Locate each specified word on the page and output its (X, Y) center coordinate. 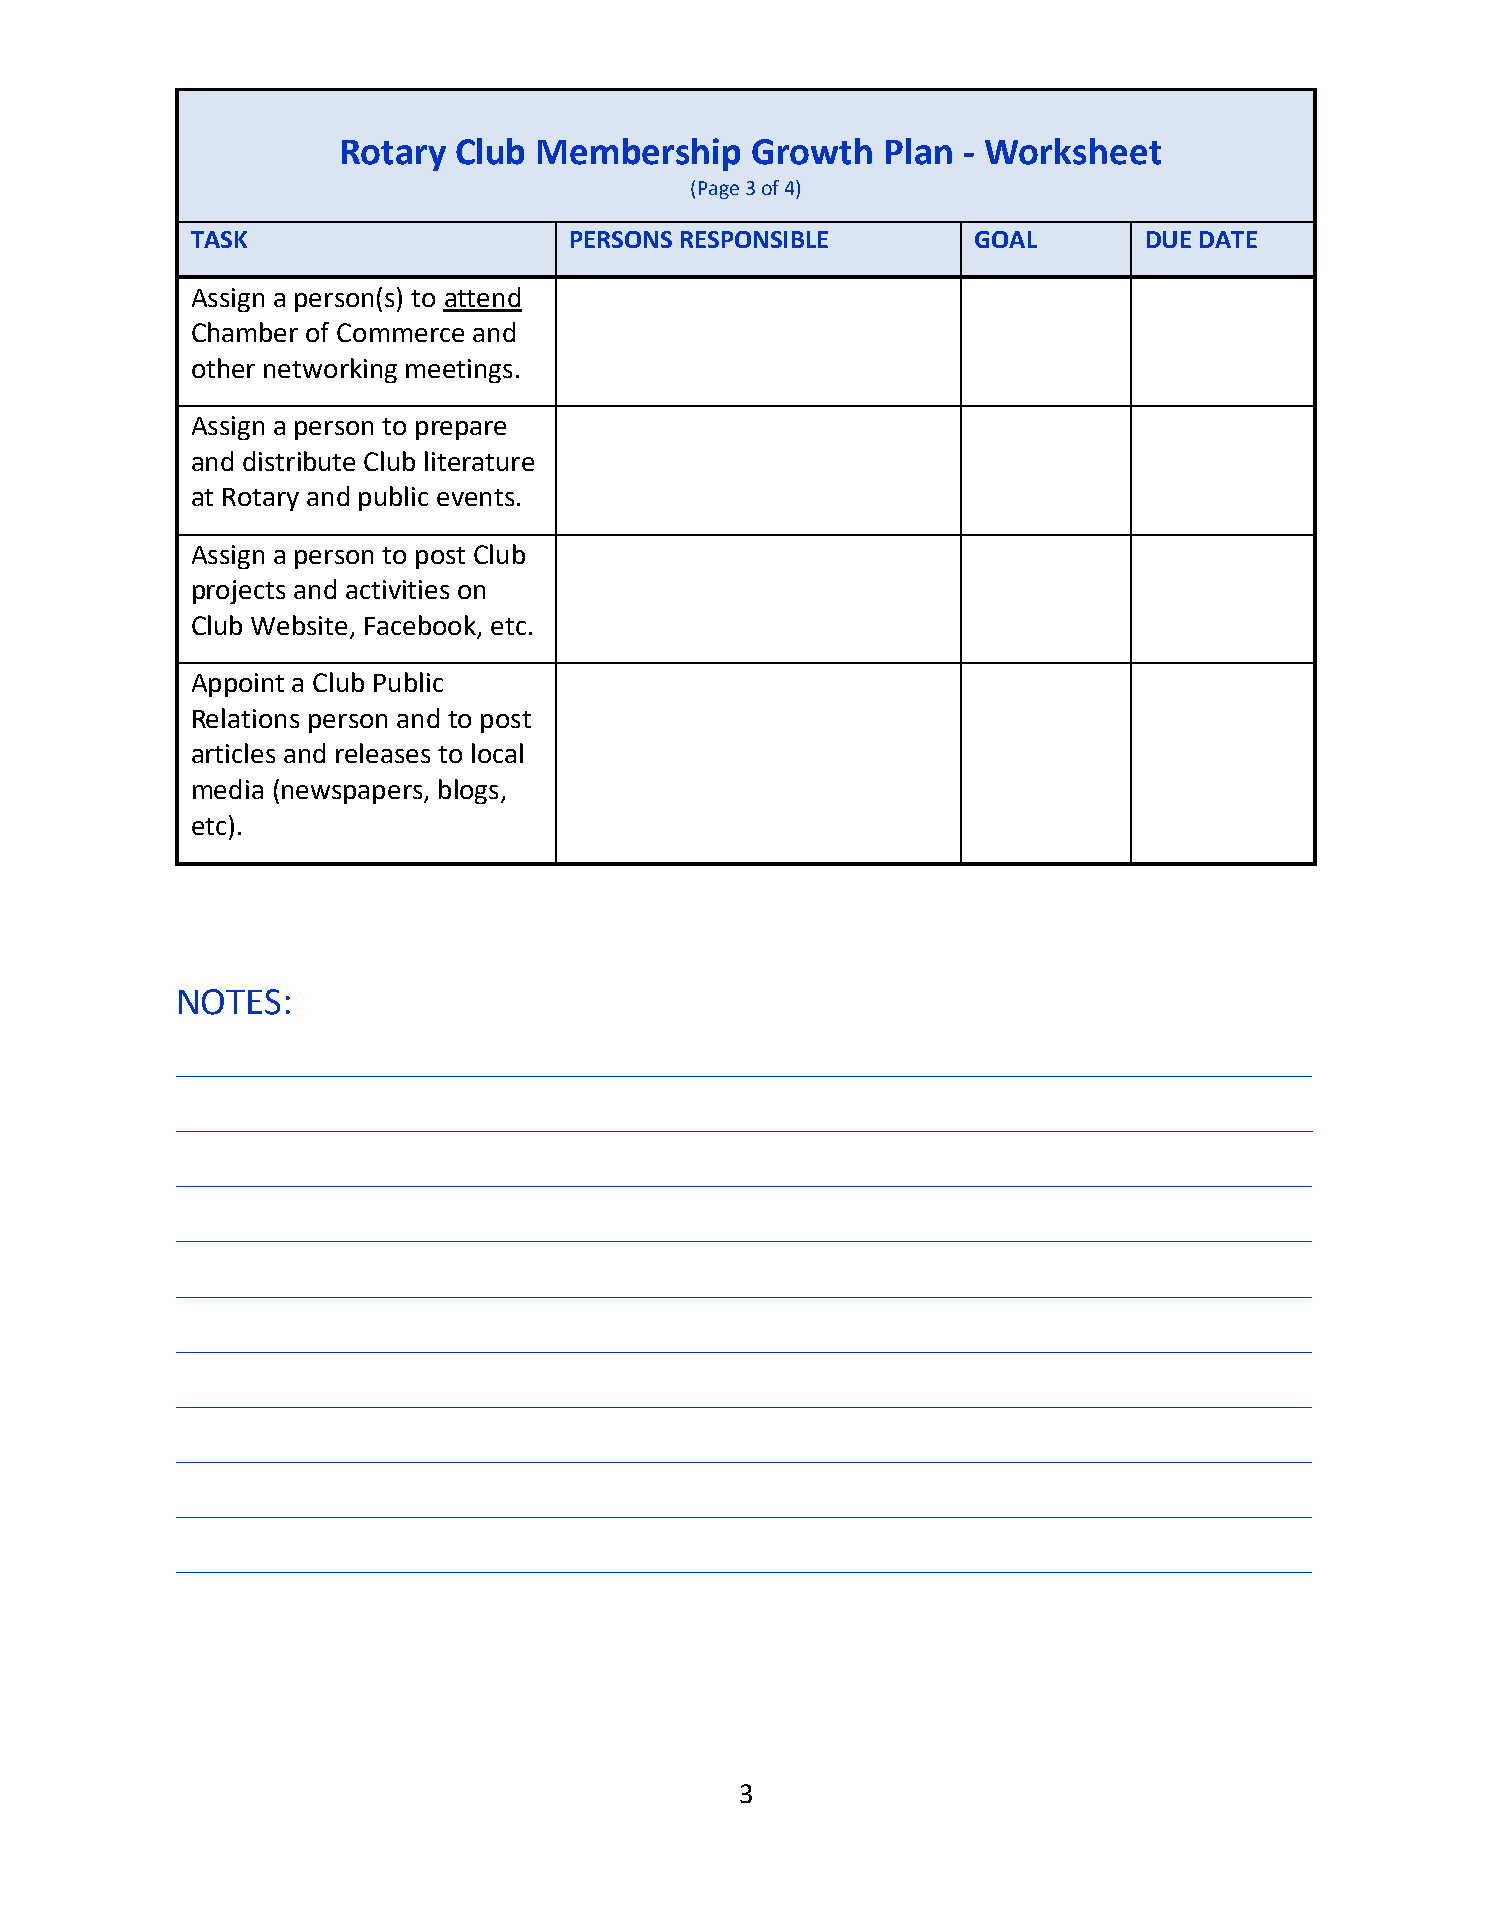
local (497, 753)
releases (383, 753)
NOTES (229, 1002)
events (475, 497)
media (228, 789)
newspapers (353, 794)
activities (397, 589)
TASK (219, 239)
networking (330, 370)
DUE (1169, 239)
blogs (468, 791)
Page (719, 190)
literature (479, 461)
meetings (459, 371)
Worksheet (1073, 151)
